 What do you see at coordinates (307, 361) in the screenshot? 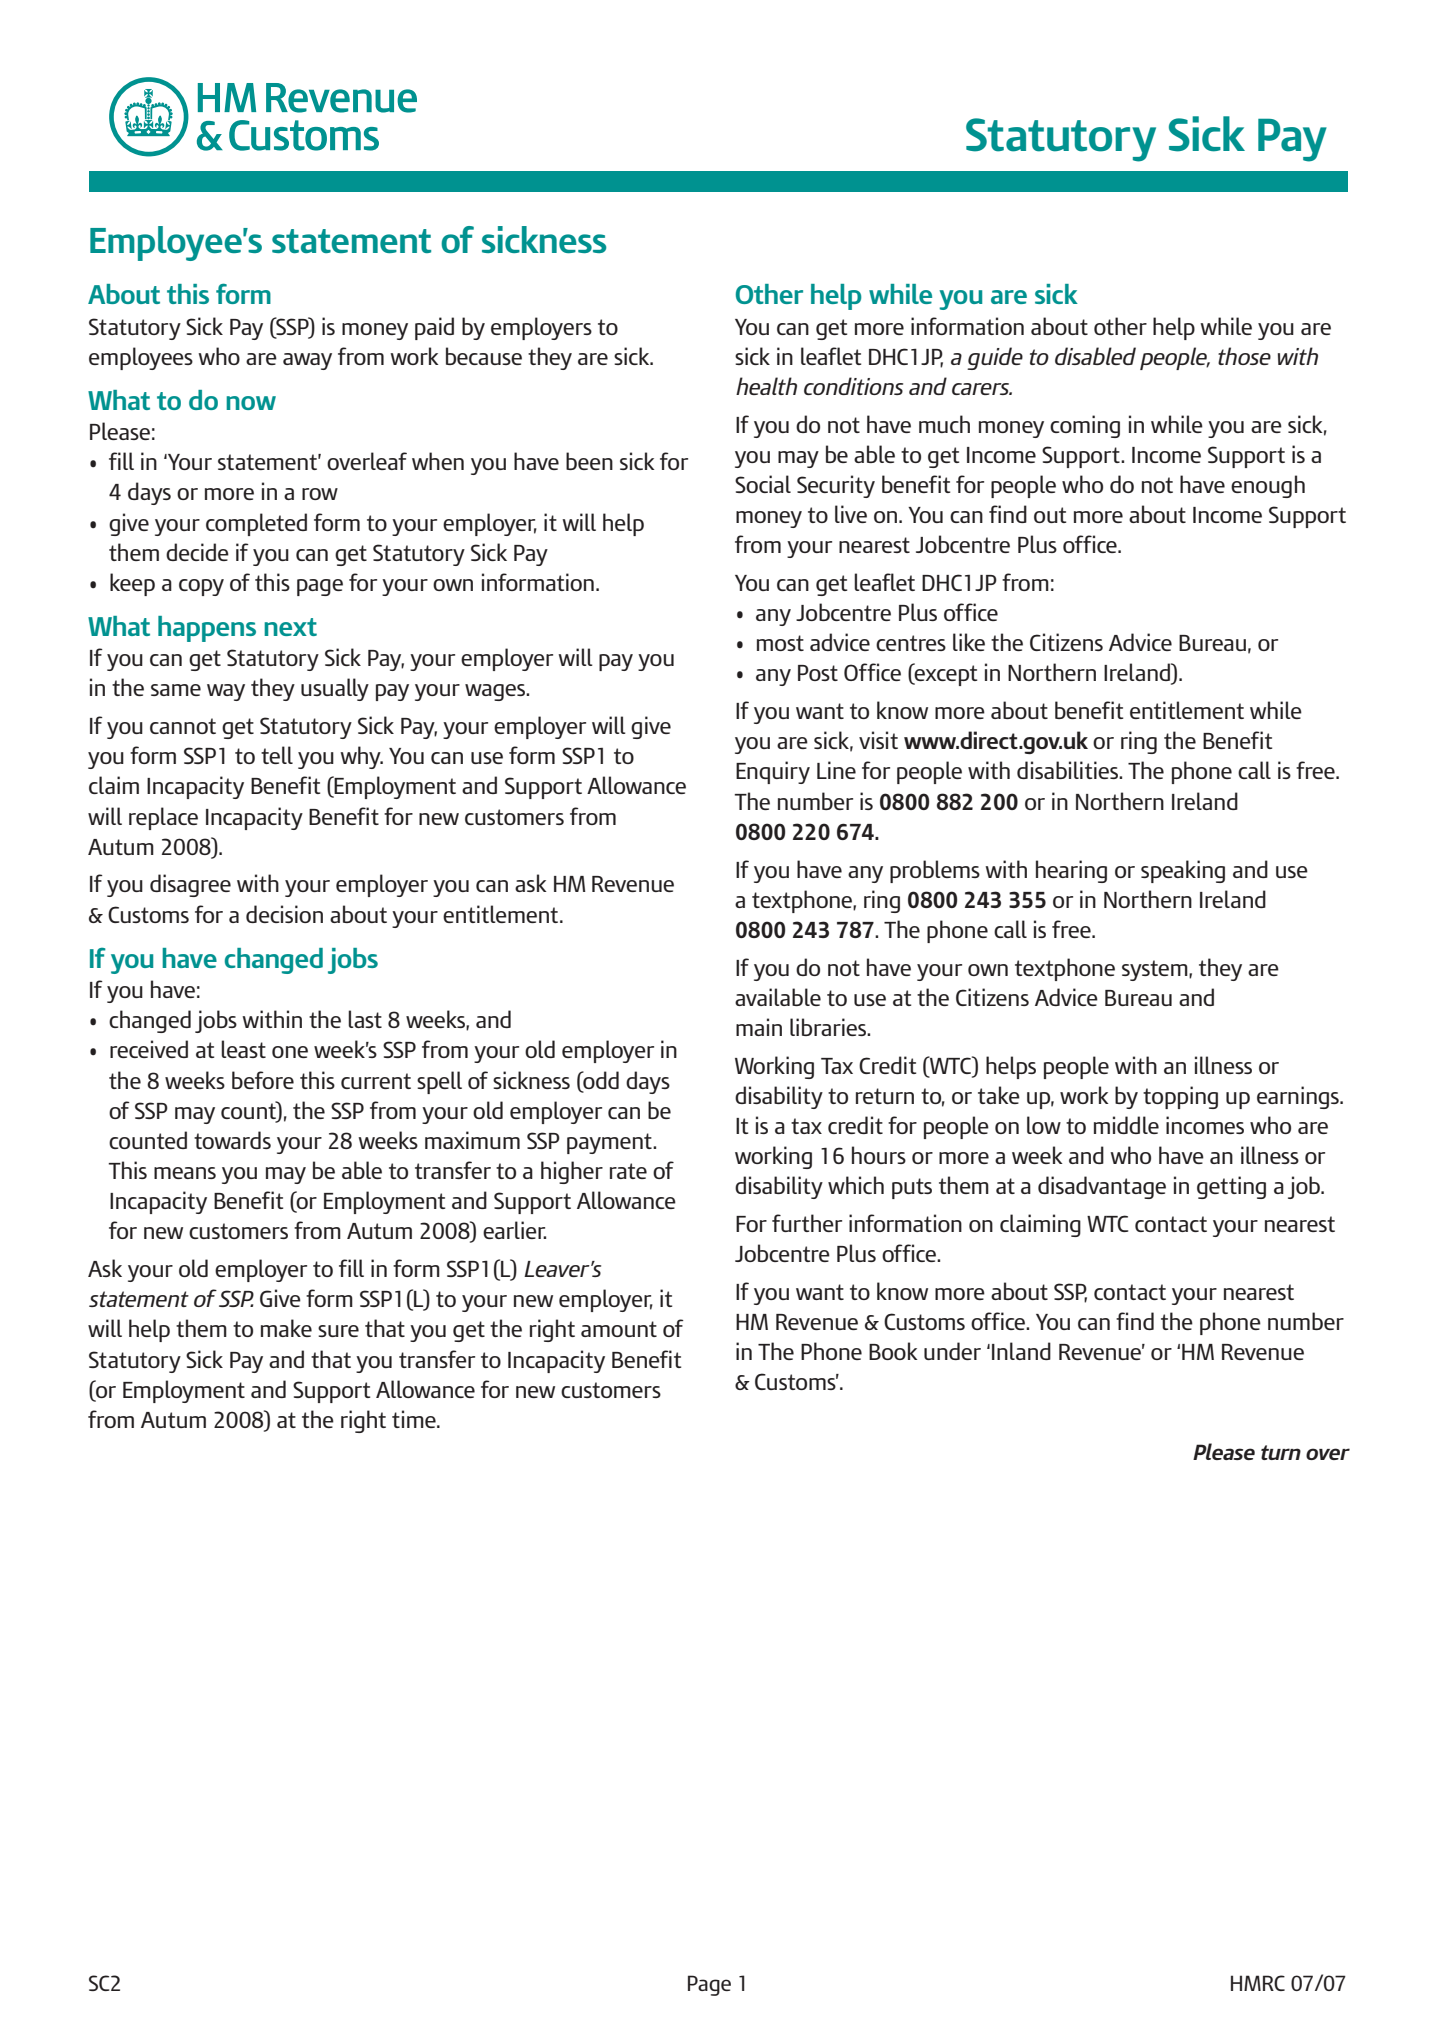
I see `away` at bounding box center [307, 361].
